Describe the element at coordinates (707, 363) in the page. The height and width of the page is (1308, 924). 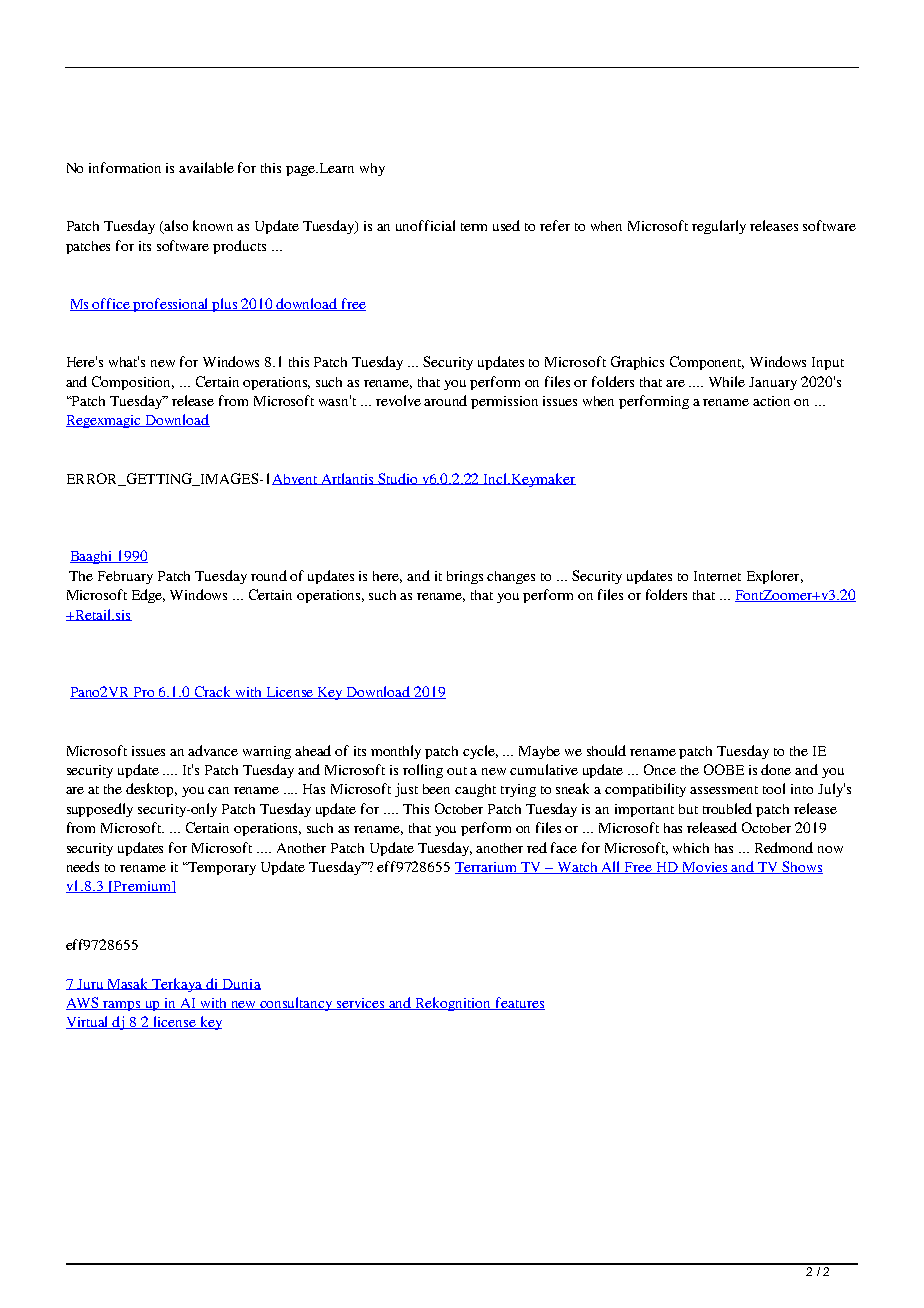
I see `Component` at that location.
